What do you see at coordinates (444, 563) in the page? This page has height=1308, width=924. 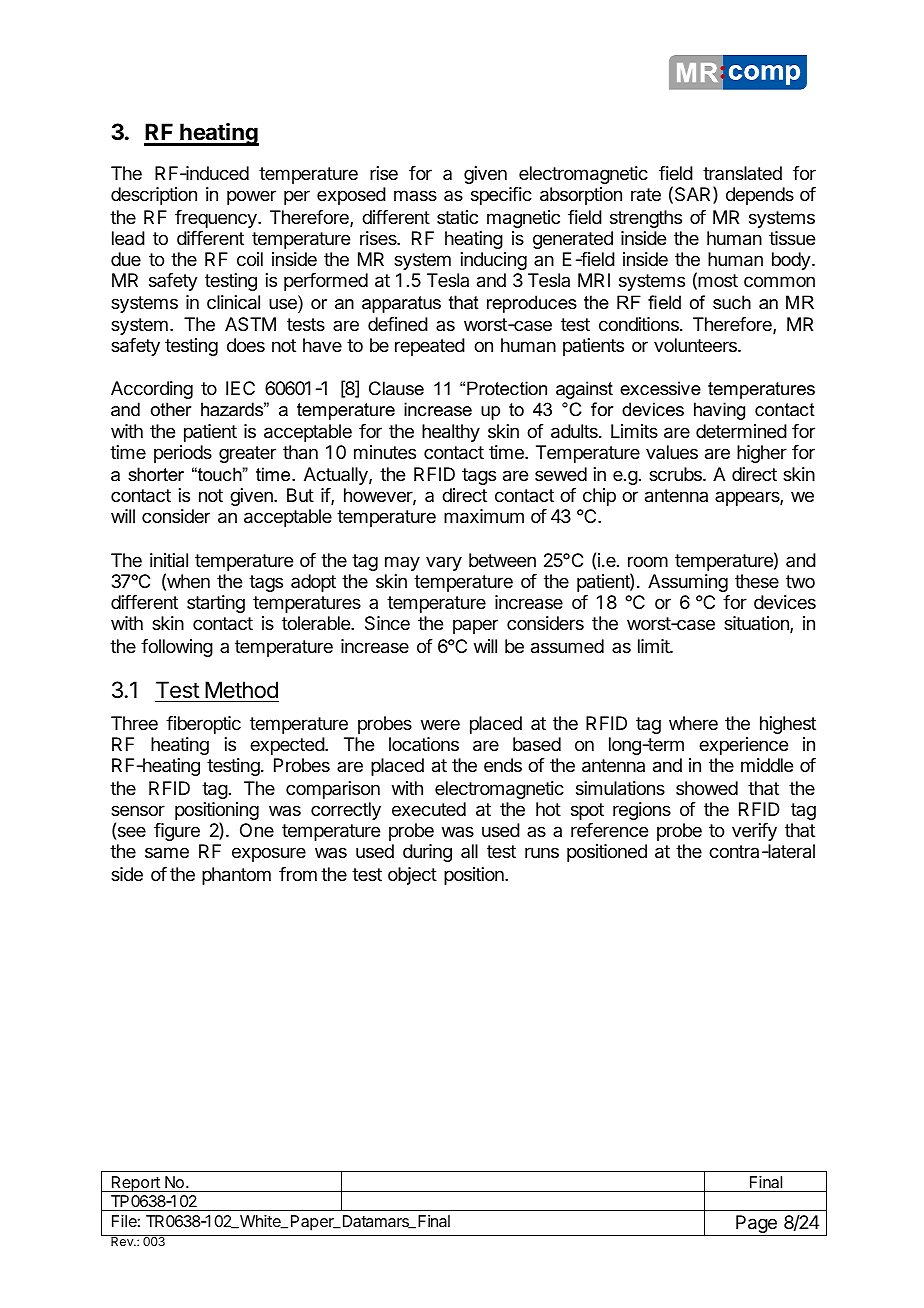 I see `vary` at bounding box center [444, 563].
